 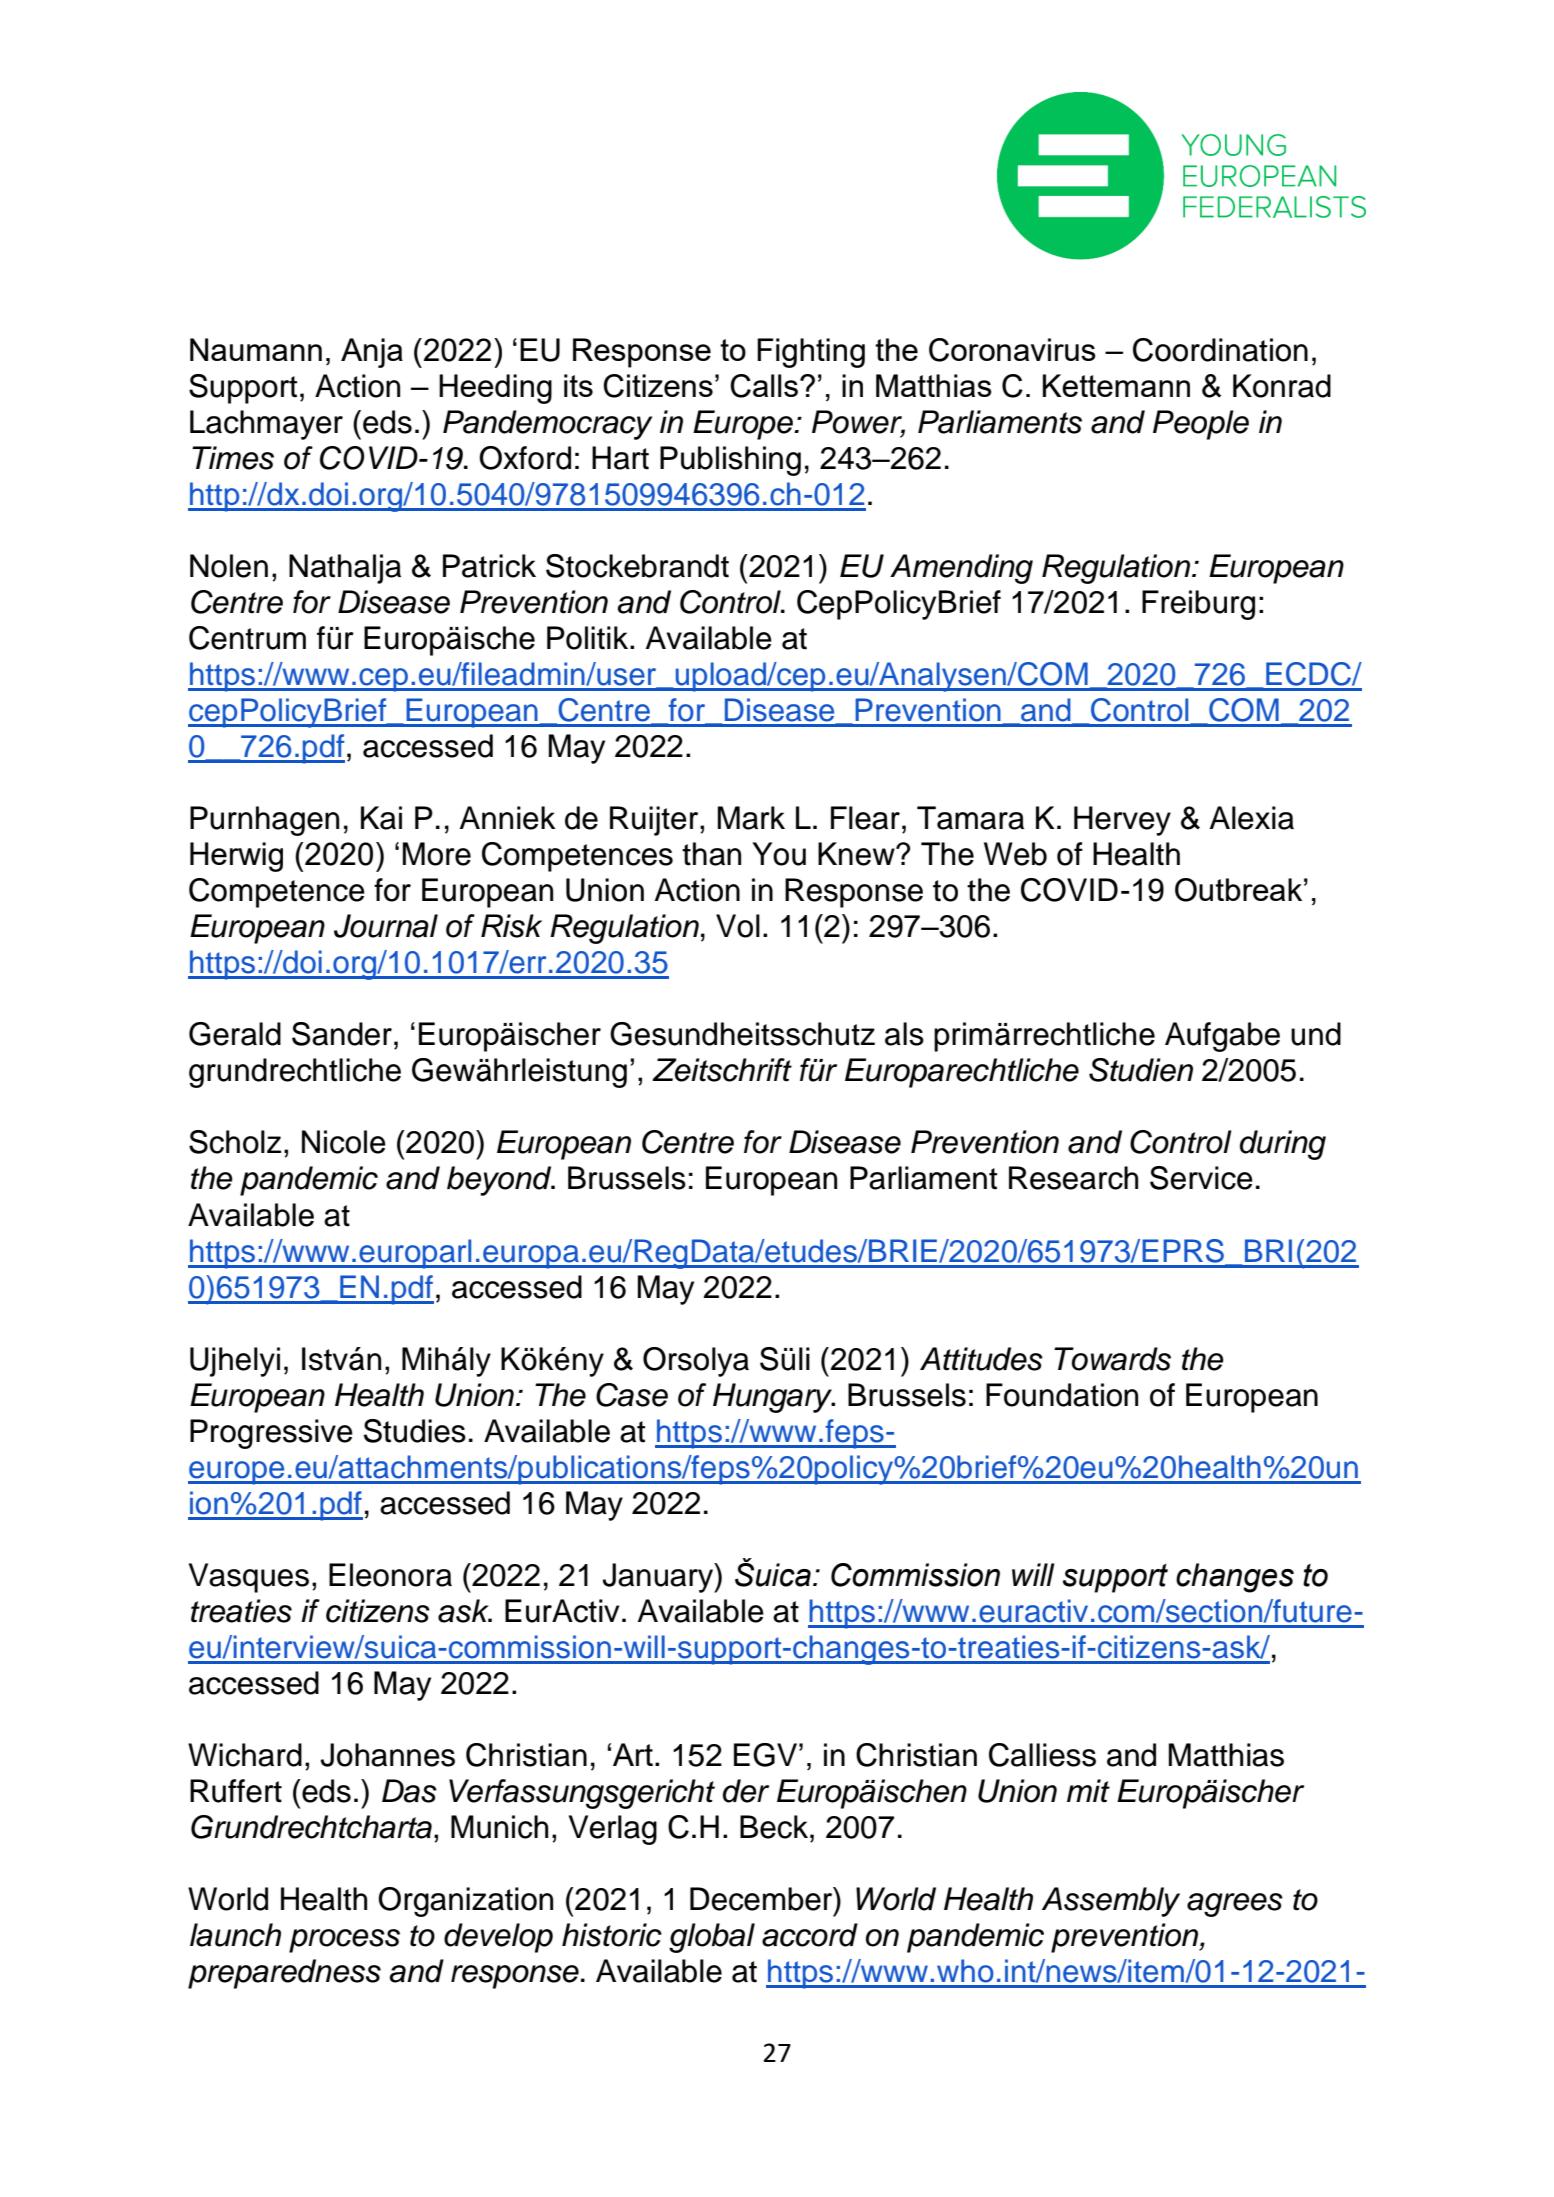 I want to click on Foundation, so click(x=1062, y=1395).
